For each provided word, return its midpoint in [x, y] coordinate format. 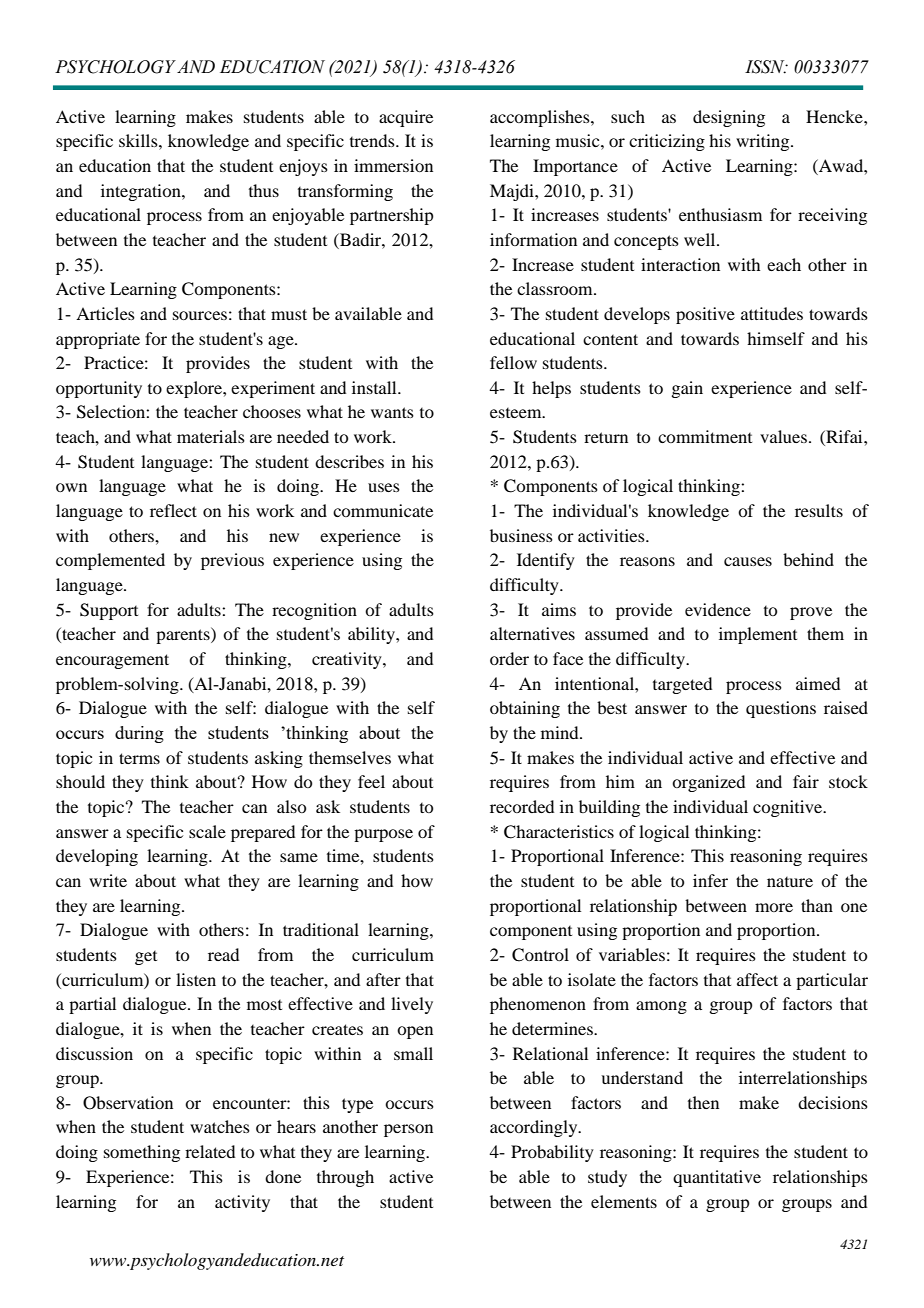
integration [142, 192]
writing [764, 142]
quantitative [717, 1178]
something [142, 1153]
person [408, 1130]
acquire [406, 118]
